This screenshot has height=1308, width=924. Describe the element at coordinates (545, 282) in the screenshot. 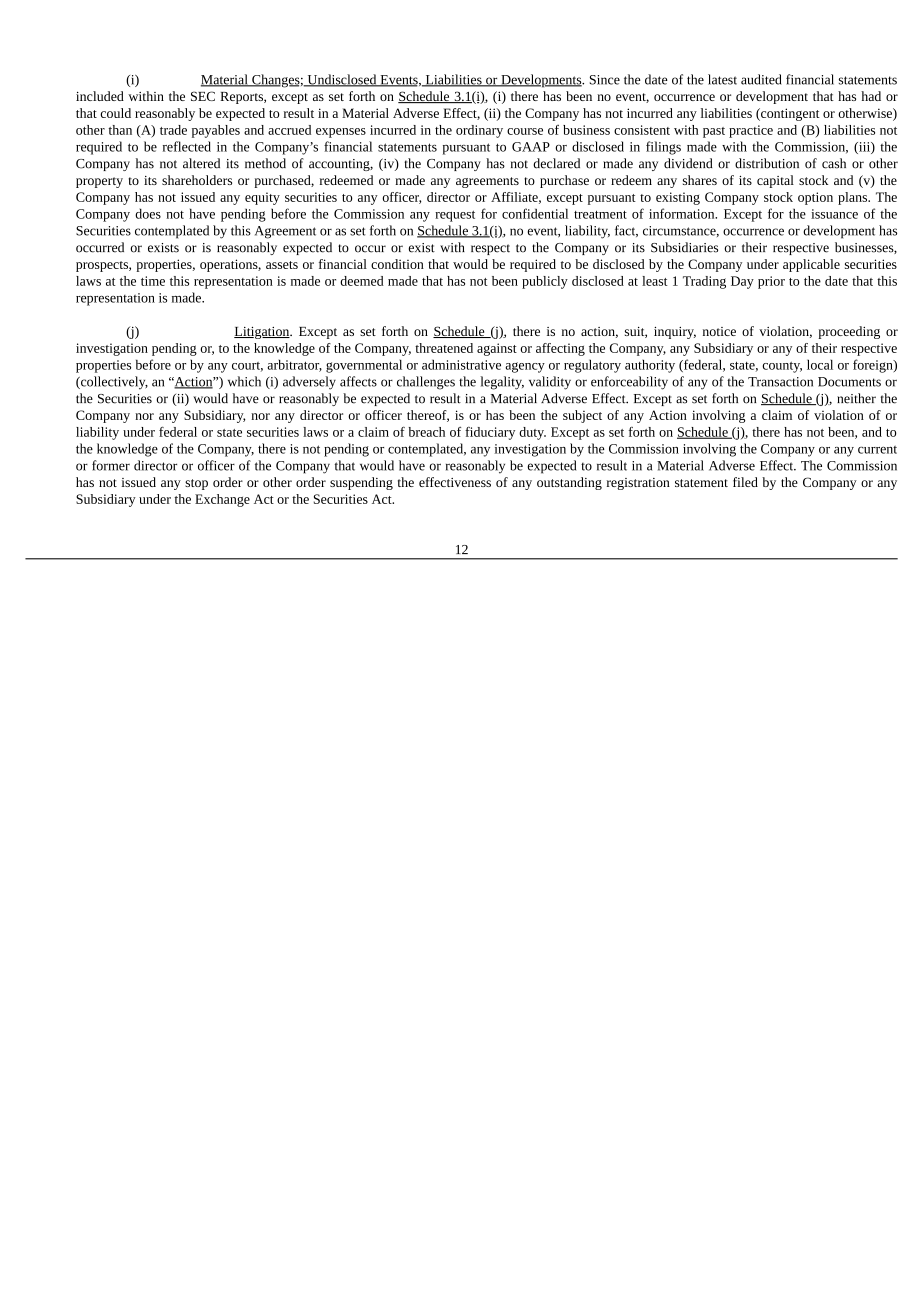

I see `publicly` at that location.
